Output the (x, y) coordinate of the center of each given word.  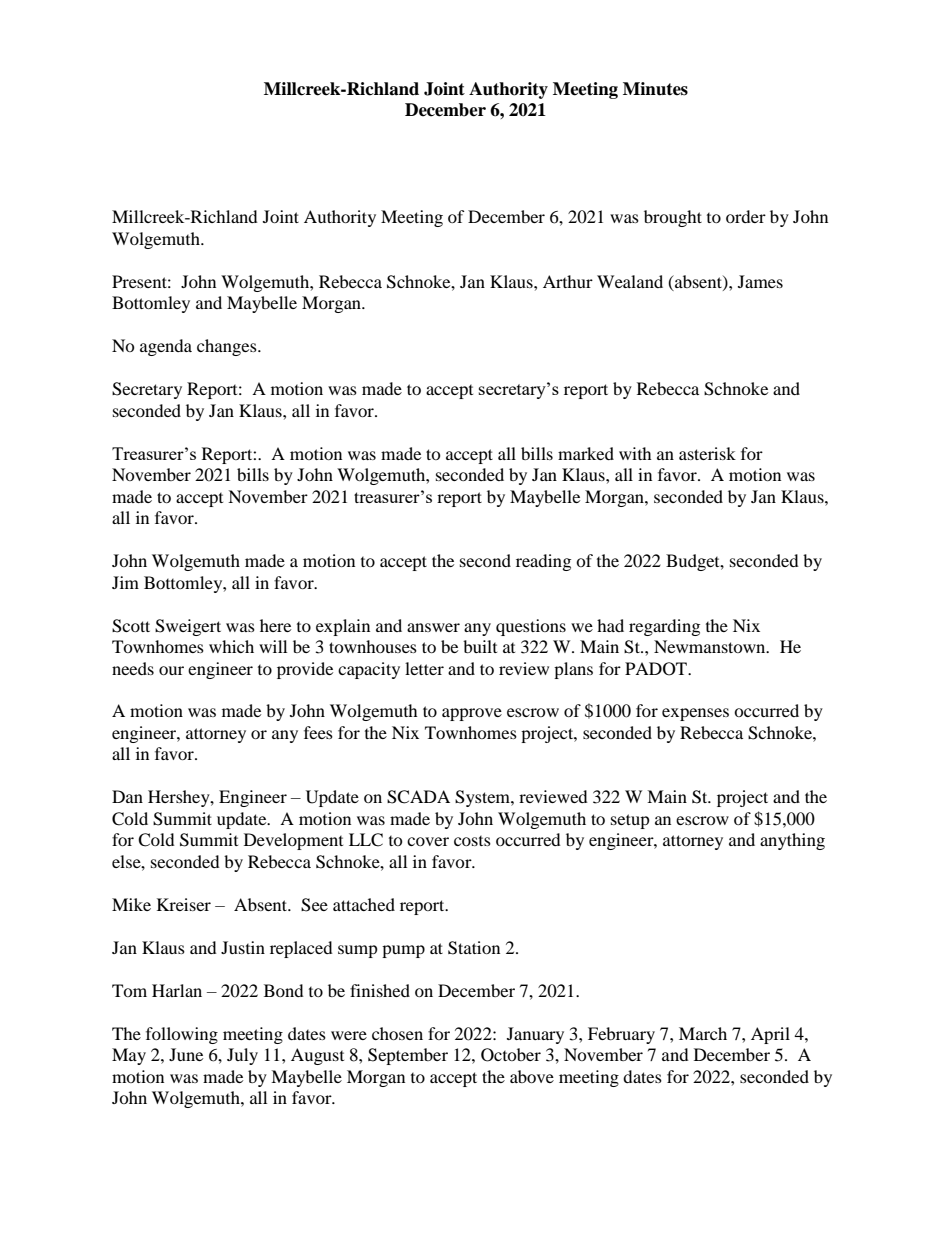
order (746, 216)
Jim (125, 582)
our (171, 670)
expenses (695, 714)
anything (792, 841)
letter (424, 668)
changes (228, 347)
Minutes (655, 89)
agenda (166, 347)
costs (472, 841)
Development (293, 841)
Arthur (568, 281)
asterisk (707, 453)
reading (543, 562)
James (760, 281)
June (186, 1054)
